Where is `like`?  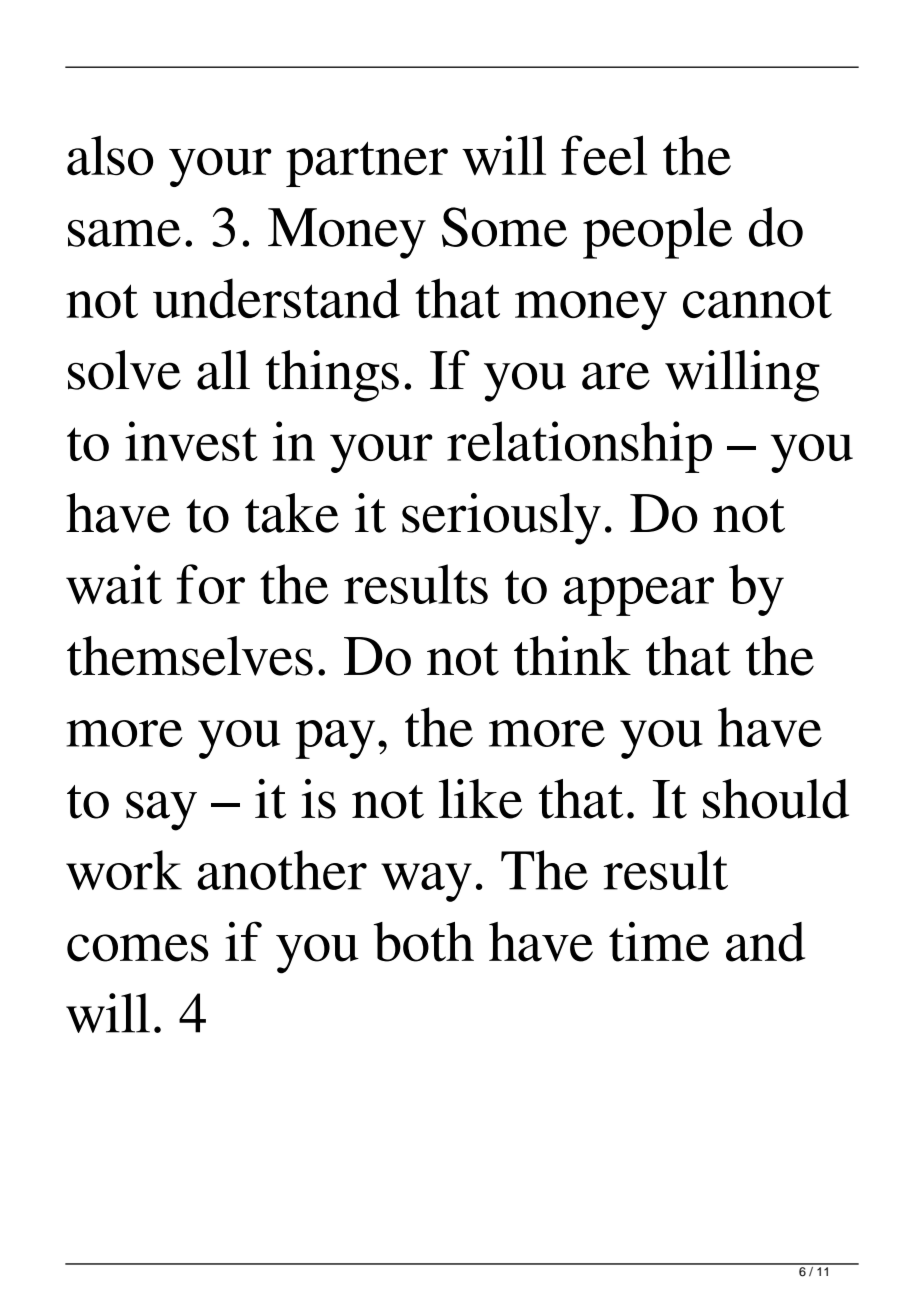
like is located at coordinates (480, 799).
